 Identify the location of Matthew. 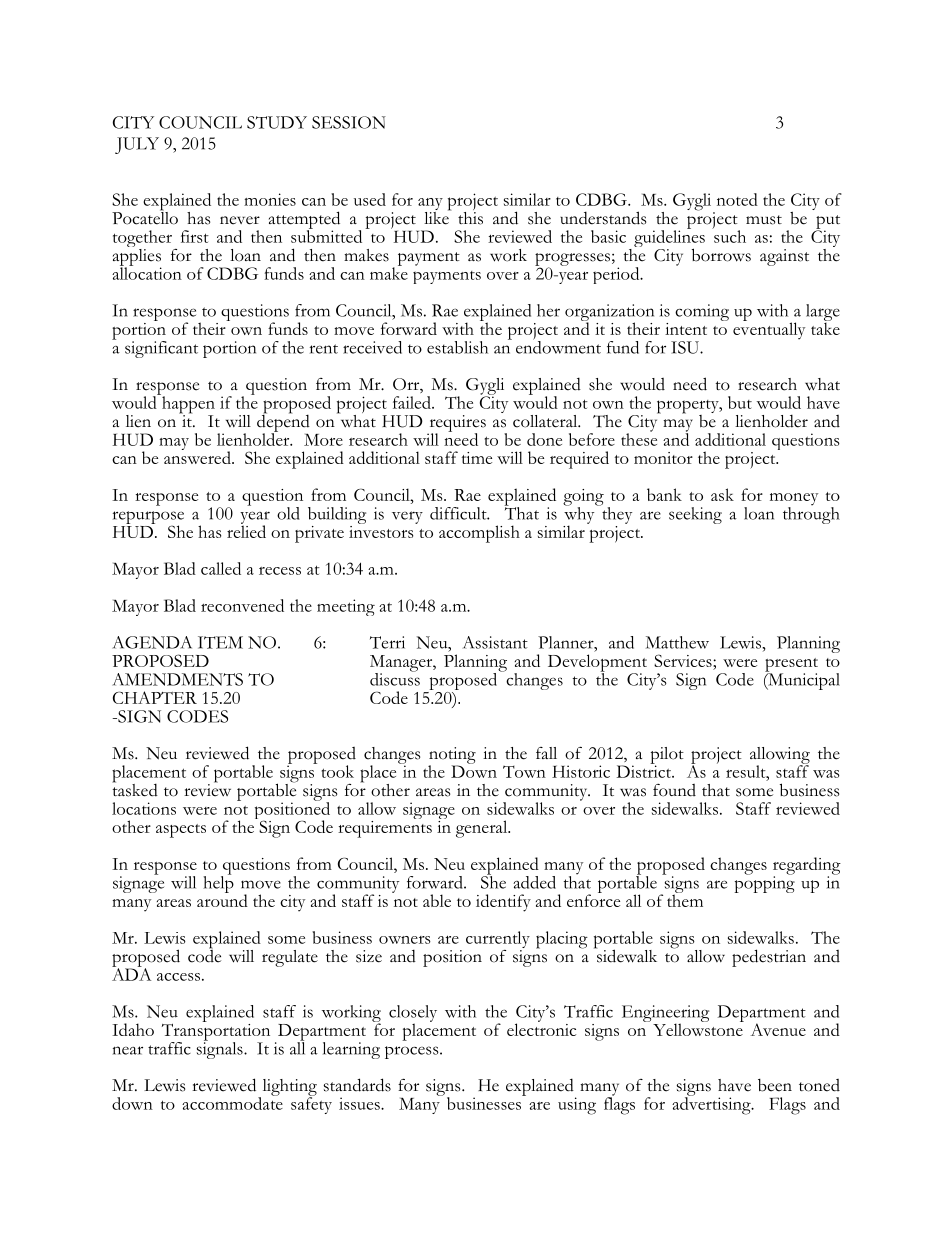
(677, 642).
